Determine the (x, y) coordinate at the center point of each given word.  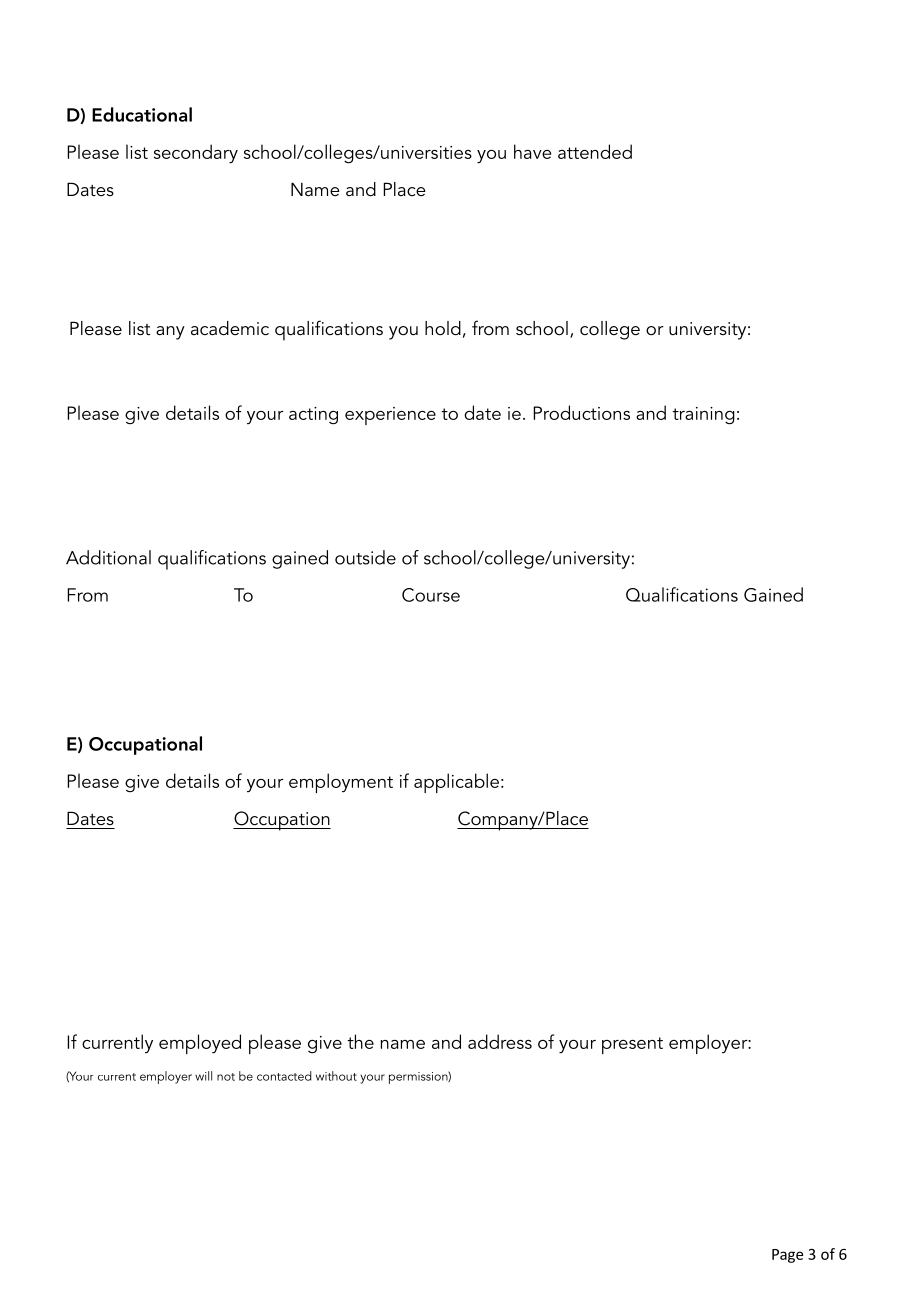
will (203, 1076)
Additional (108, 557)
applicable (456, 783)
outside (365, 557)
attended (595, 151)
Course (431, 595)
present (632, 1045)
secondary (196, 154)
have (532, 151)
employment (341, 783)
